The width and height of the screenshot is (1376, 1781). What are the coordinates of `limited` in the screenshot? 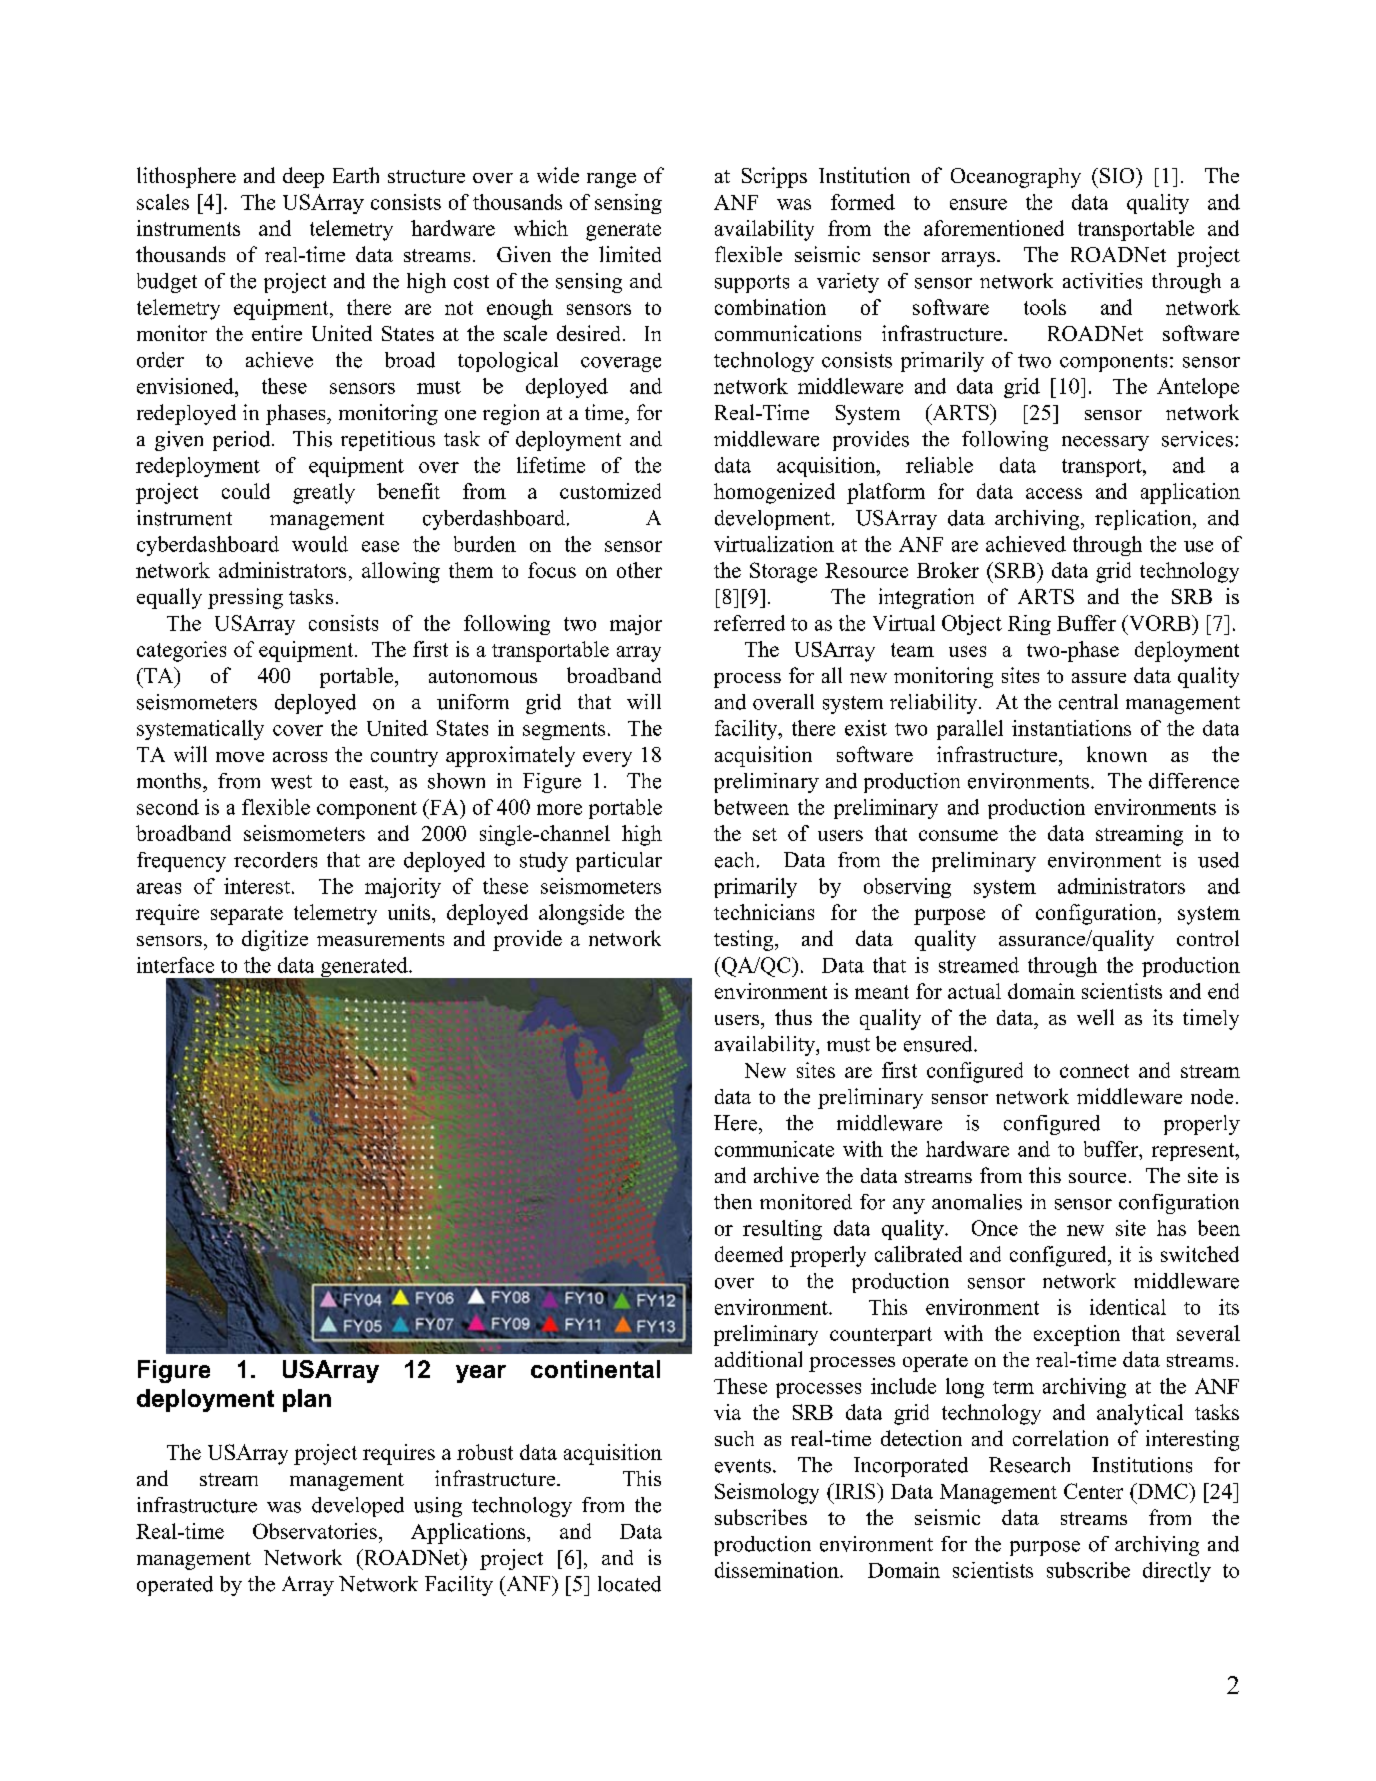 It's located at (630, 254).
